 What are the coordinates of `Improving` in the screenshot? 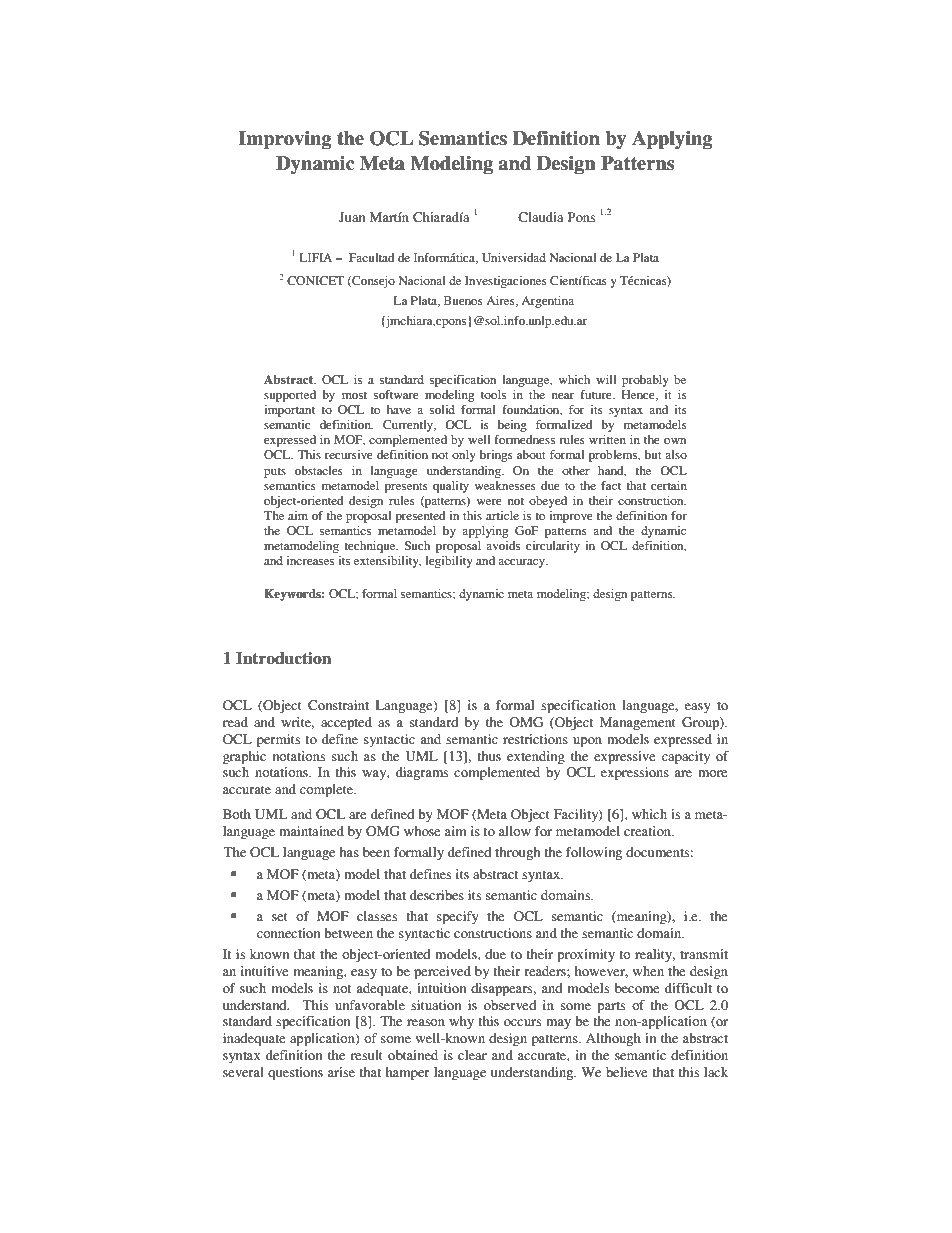 It's located at (285, 140).
